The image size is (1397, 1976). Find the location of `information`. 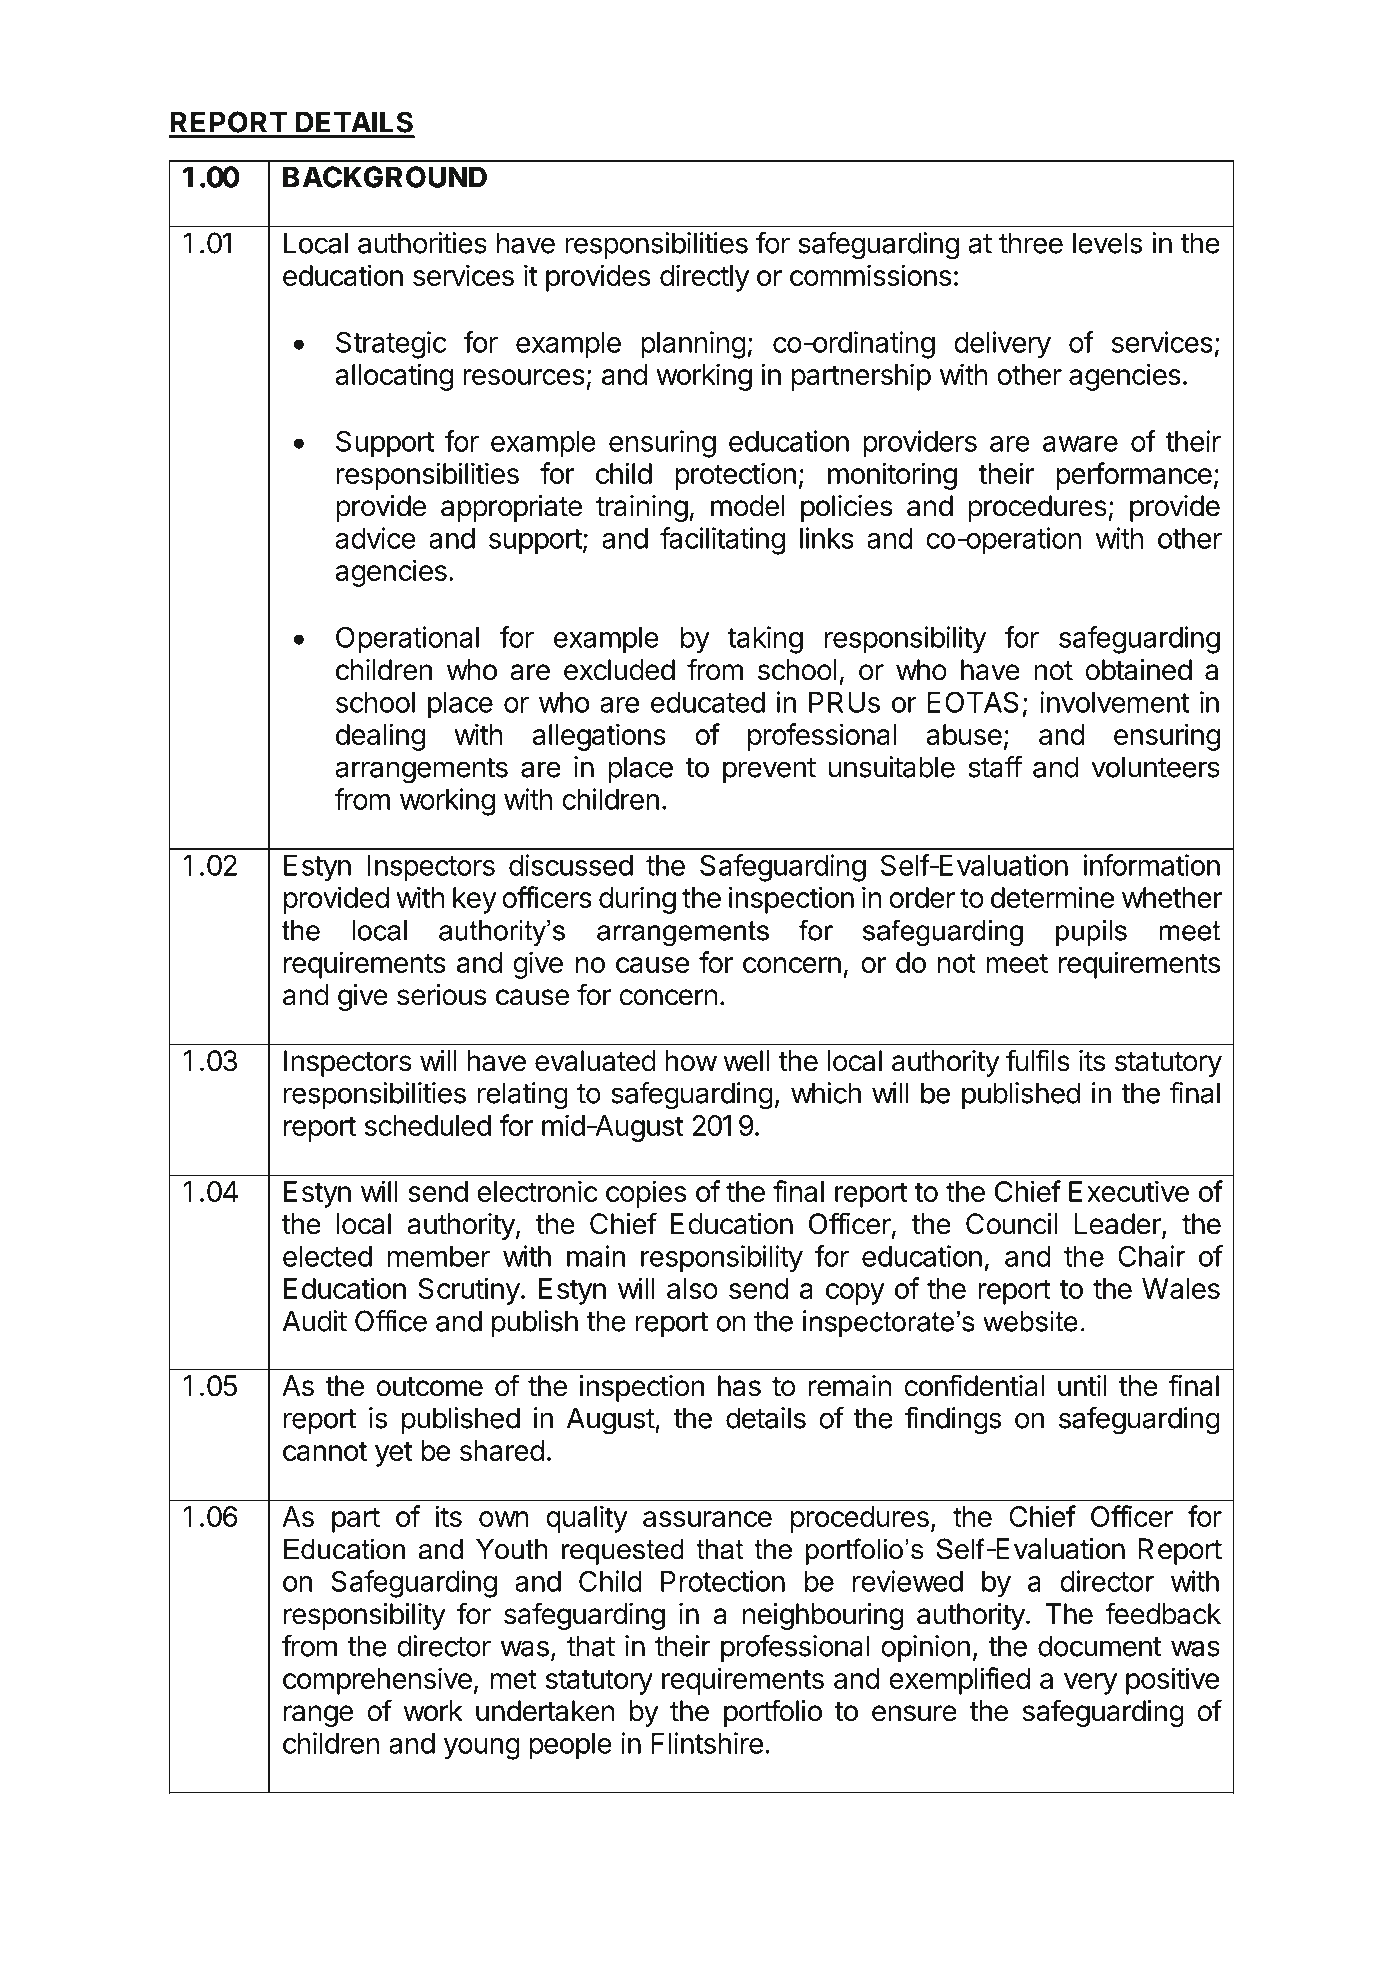

information is located at coordinates (1152, 865).
